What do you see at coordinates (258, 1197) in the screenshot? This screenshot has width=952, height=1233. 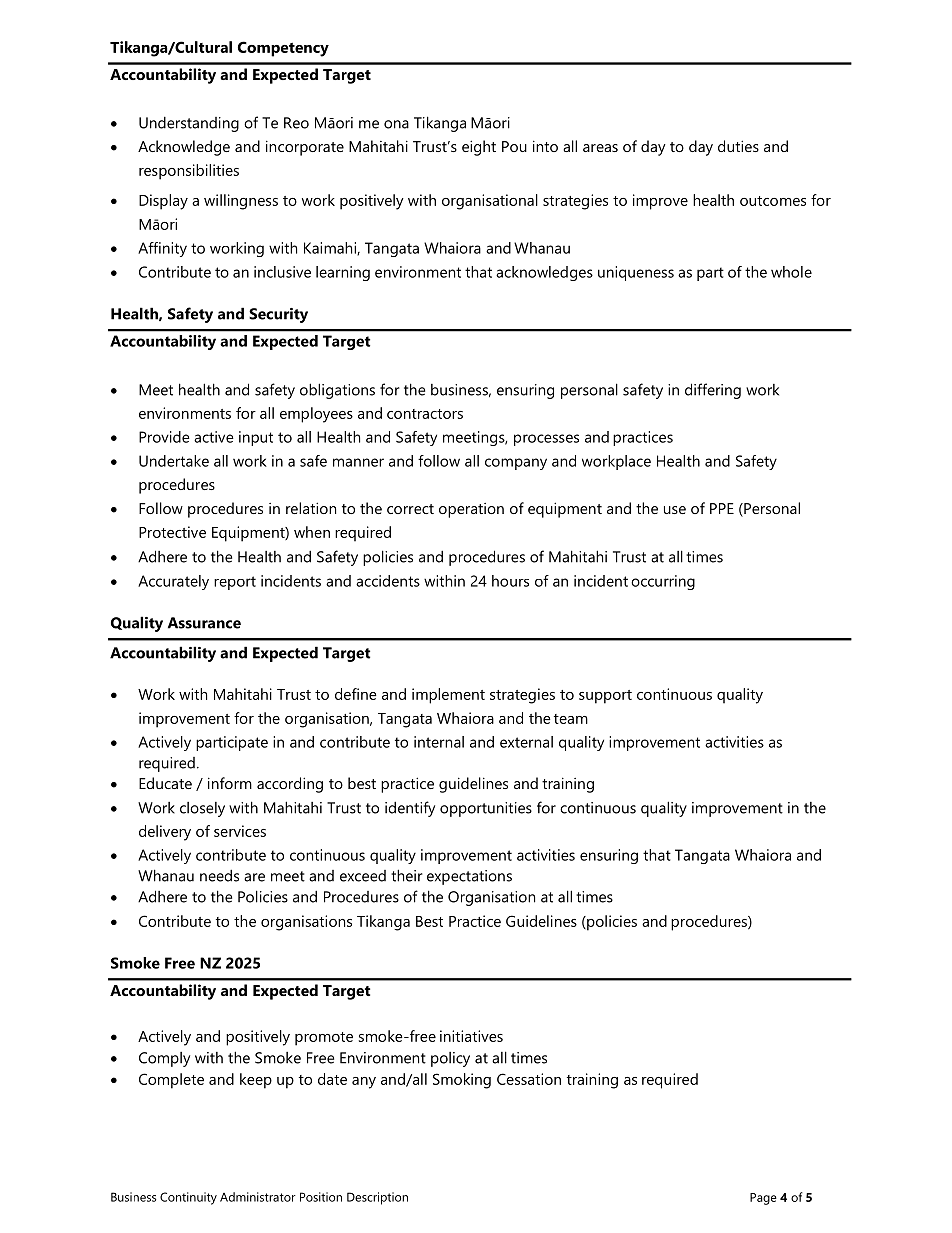 I see `Administrator` at bounding box center [258, 1197].
